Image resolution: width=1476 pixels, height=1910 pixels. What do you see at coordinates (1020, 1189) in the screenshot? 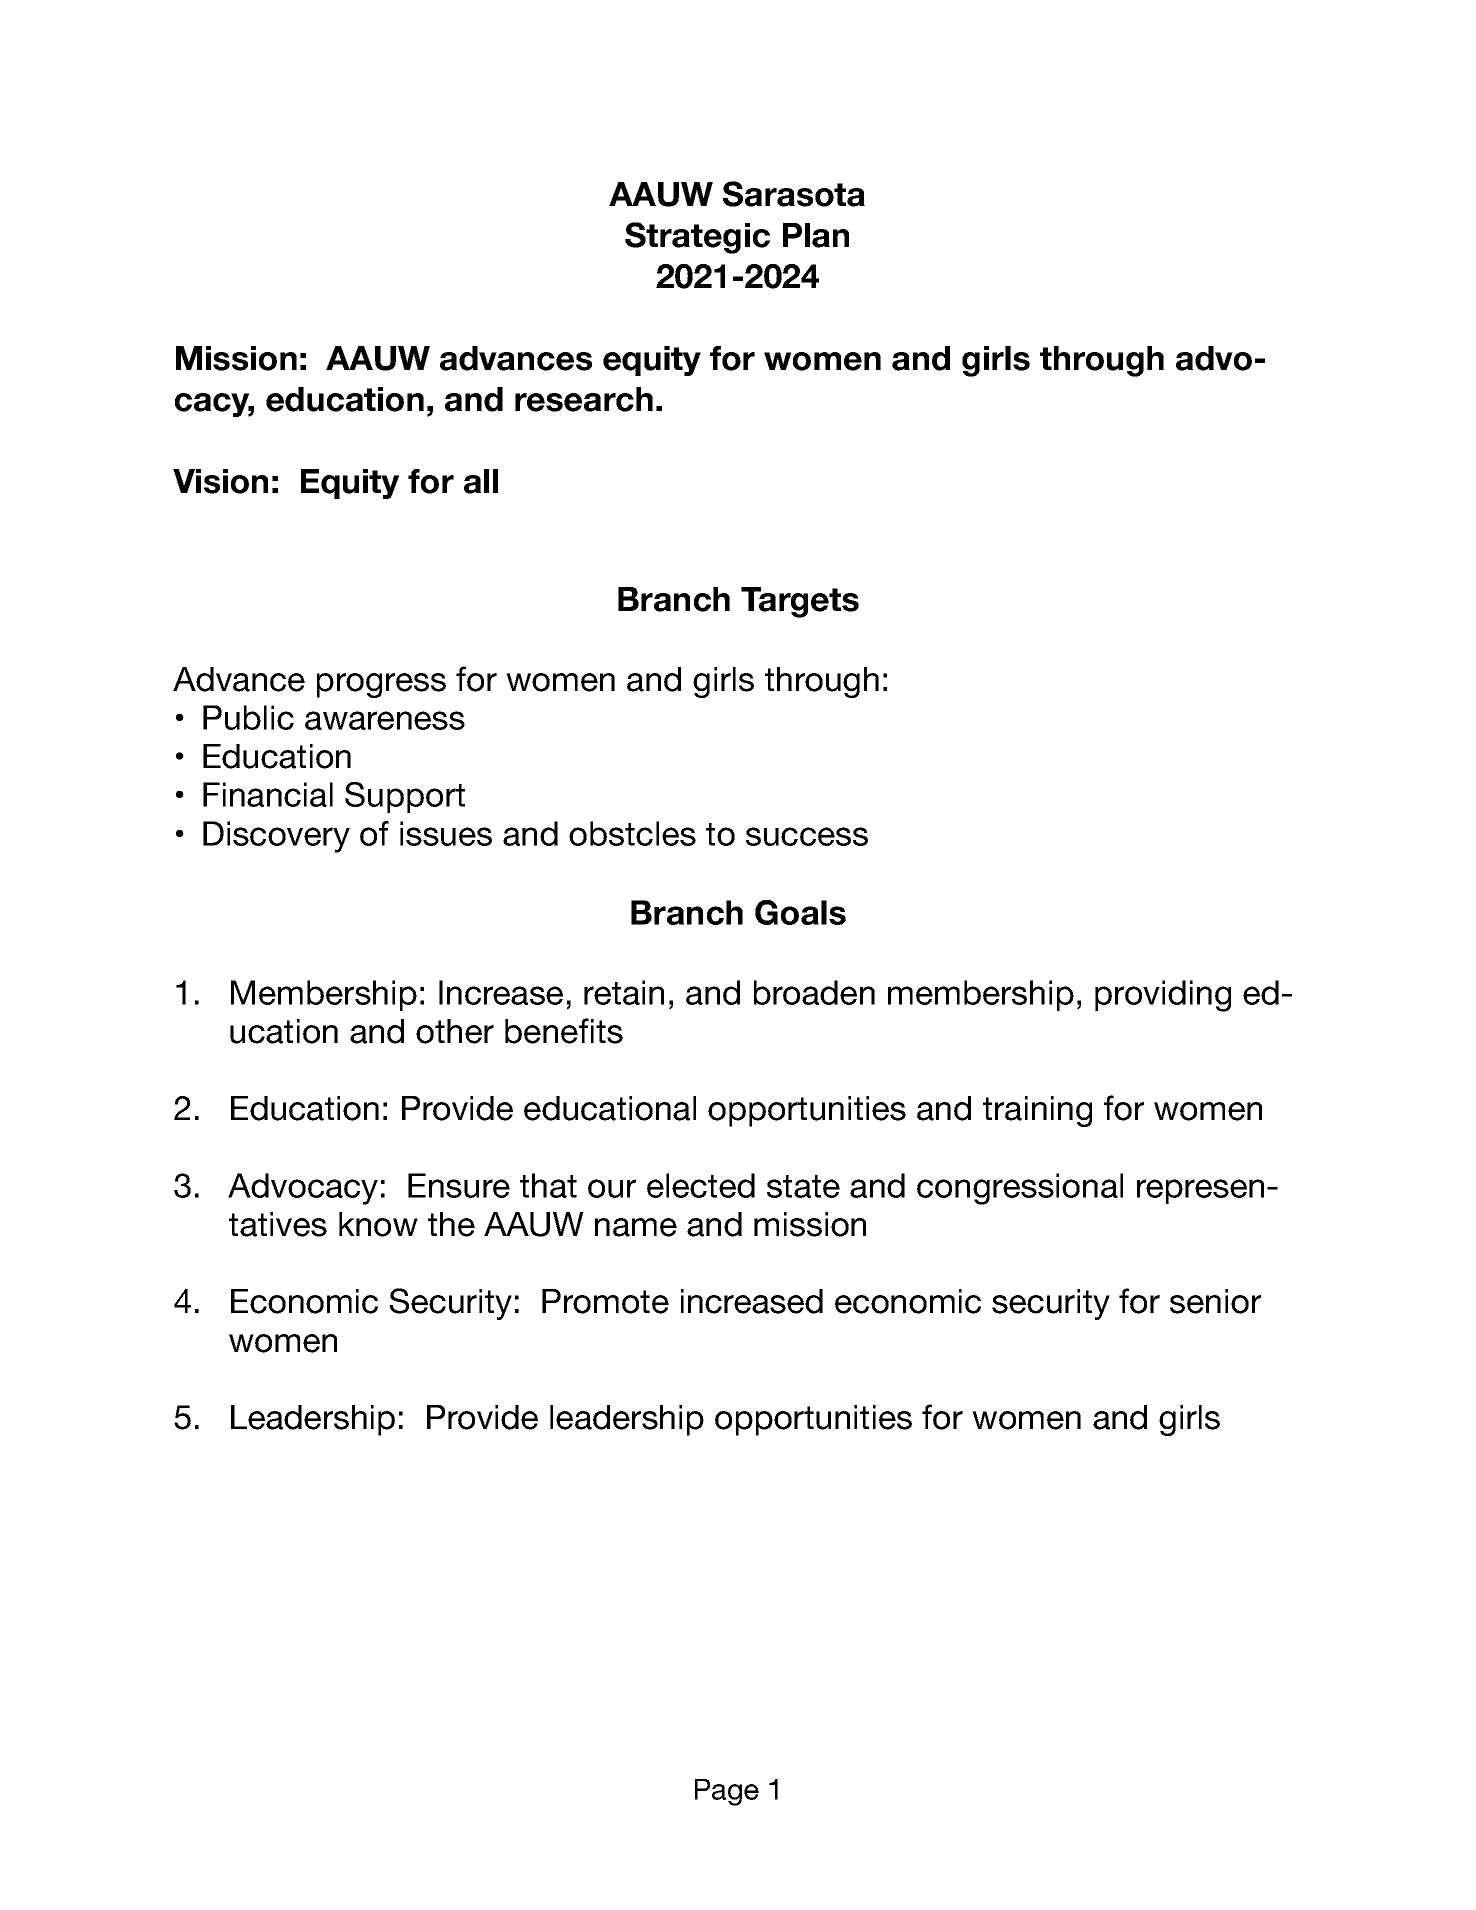
I see `congressional` at bounding box center [1020, 1189].
